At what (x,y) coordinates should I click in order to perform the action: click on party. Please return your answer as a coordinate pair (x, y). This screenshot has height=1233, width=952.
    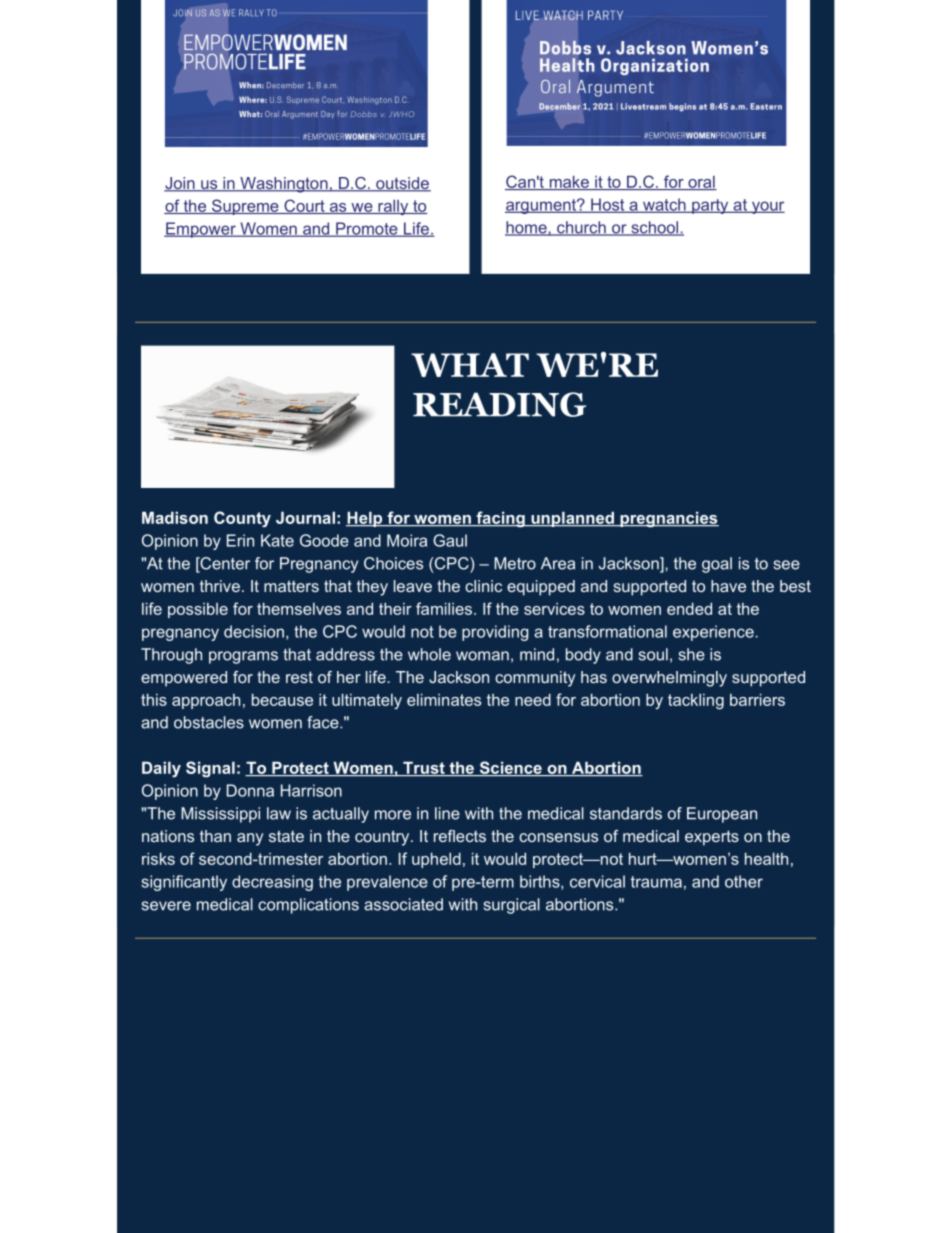
    Looking at the image, I should click on (710, 206).
